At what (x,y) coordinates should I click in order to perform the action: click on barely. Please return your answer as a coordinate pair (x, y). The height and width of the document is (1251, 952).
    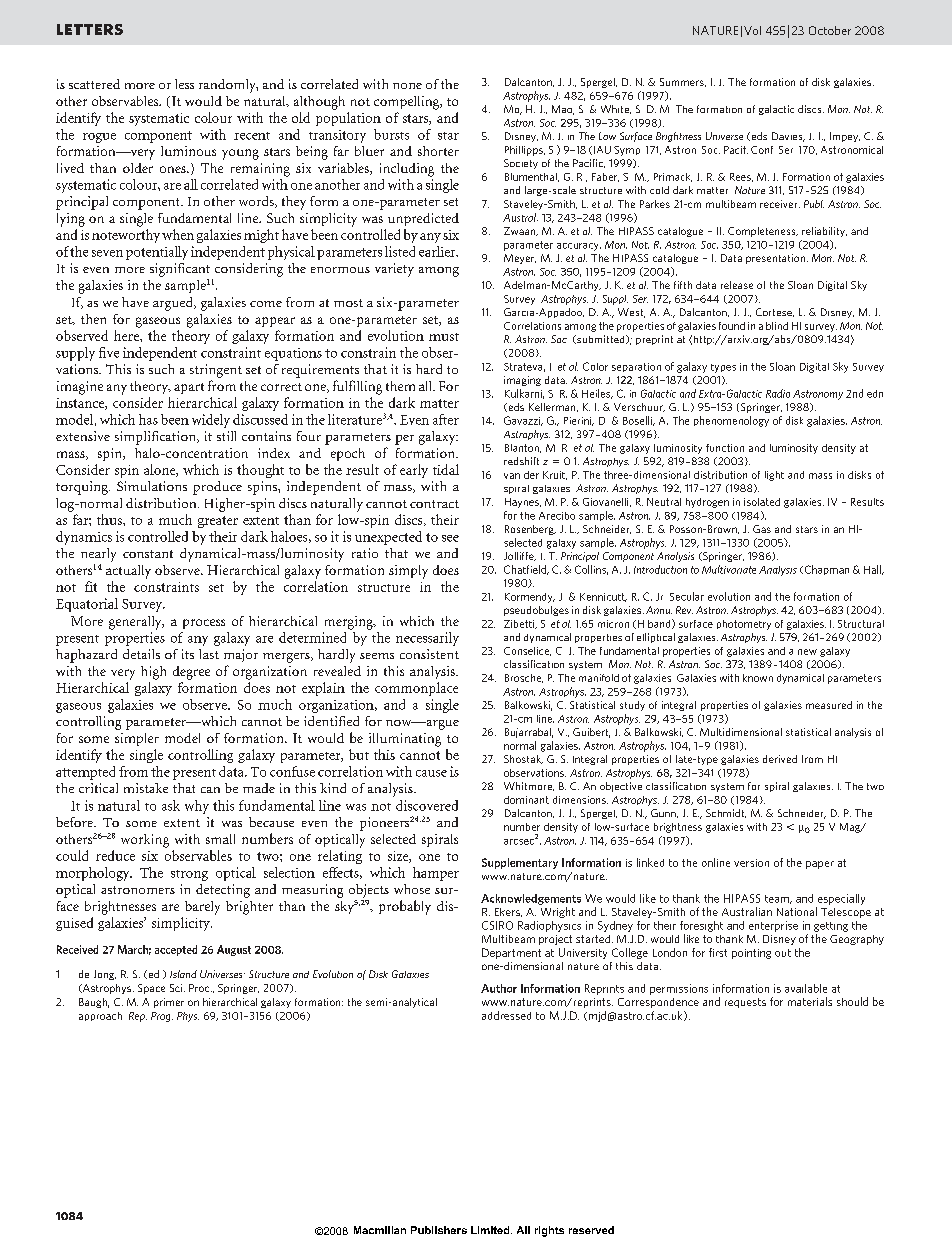
    Looking at the image, I should click on (202, 908).
